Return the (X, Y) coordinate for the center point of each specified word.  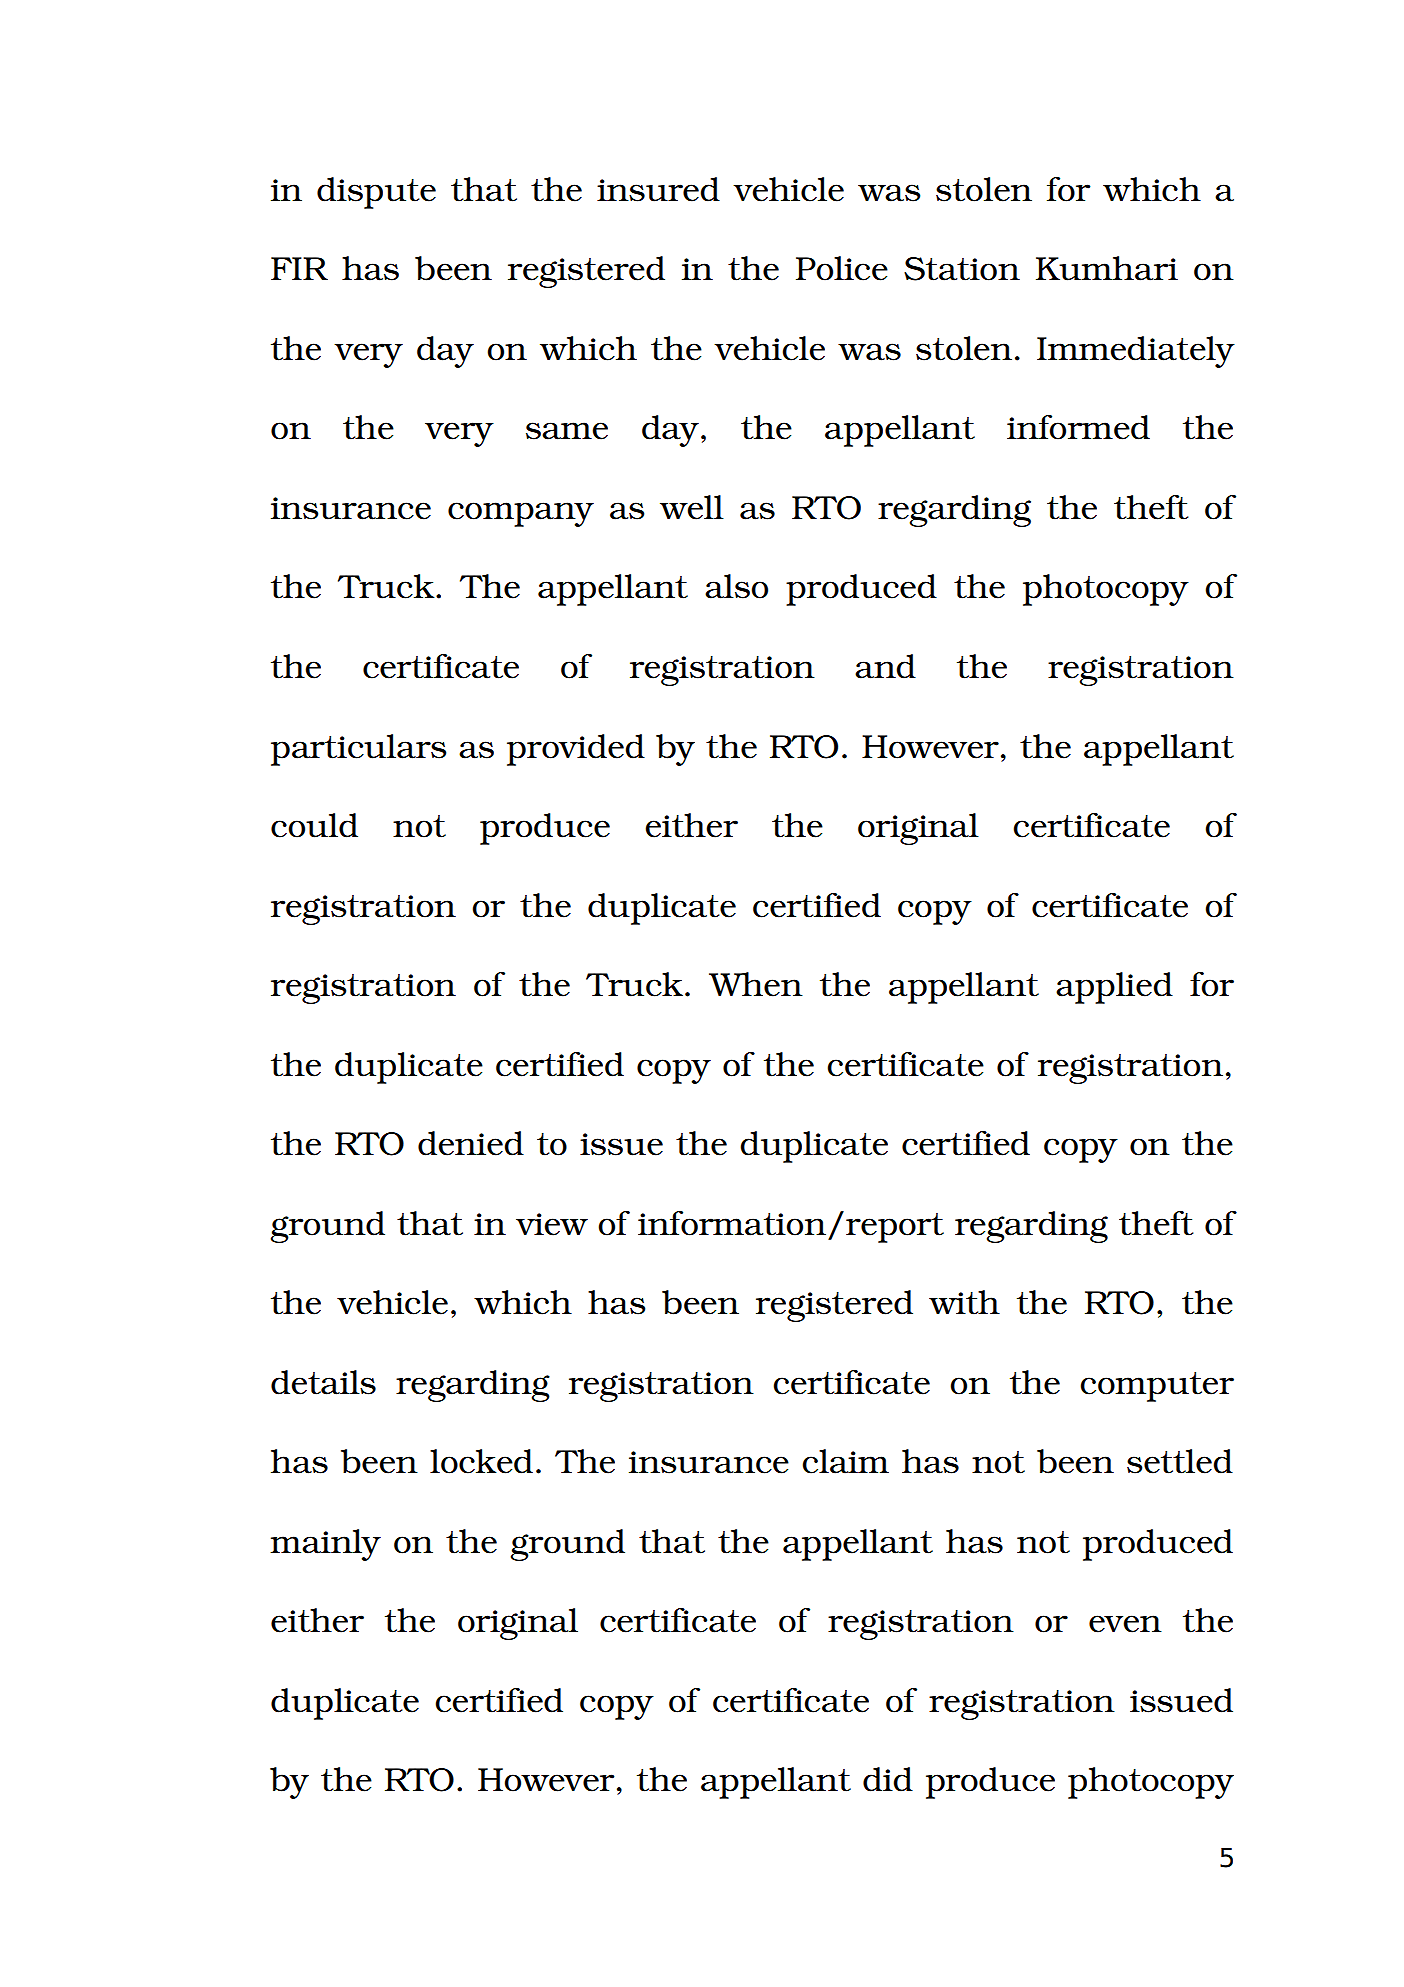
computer (1157, 1387)
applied (1114, 988)
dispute (376, 193)
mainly (325, 1545)
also (736, 586)
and (885, 666)
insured (658, 189)
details (323, 1382)
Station (962, 269)
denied (471, 1143)
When (756, 984)
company (521, 514)
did (888, 1779)
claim (846, 1461)
